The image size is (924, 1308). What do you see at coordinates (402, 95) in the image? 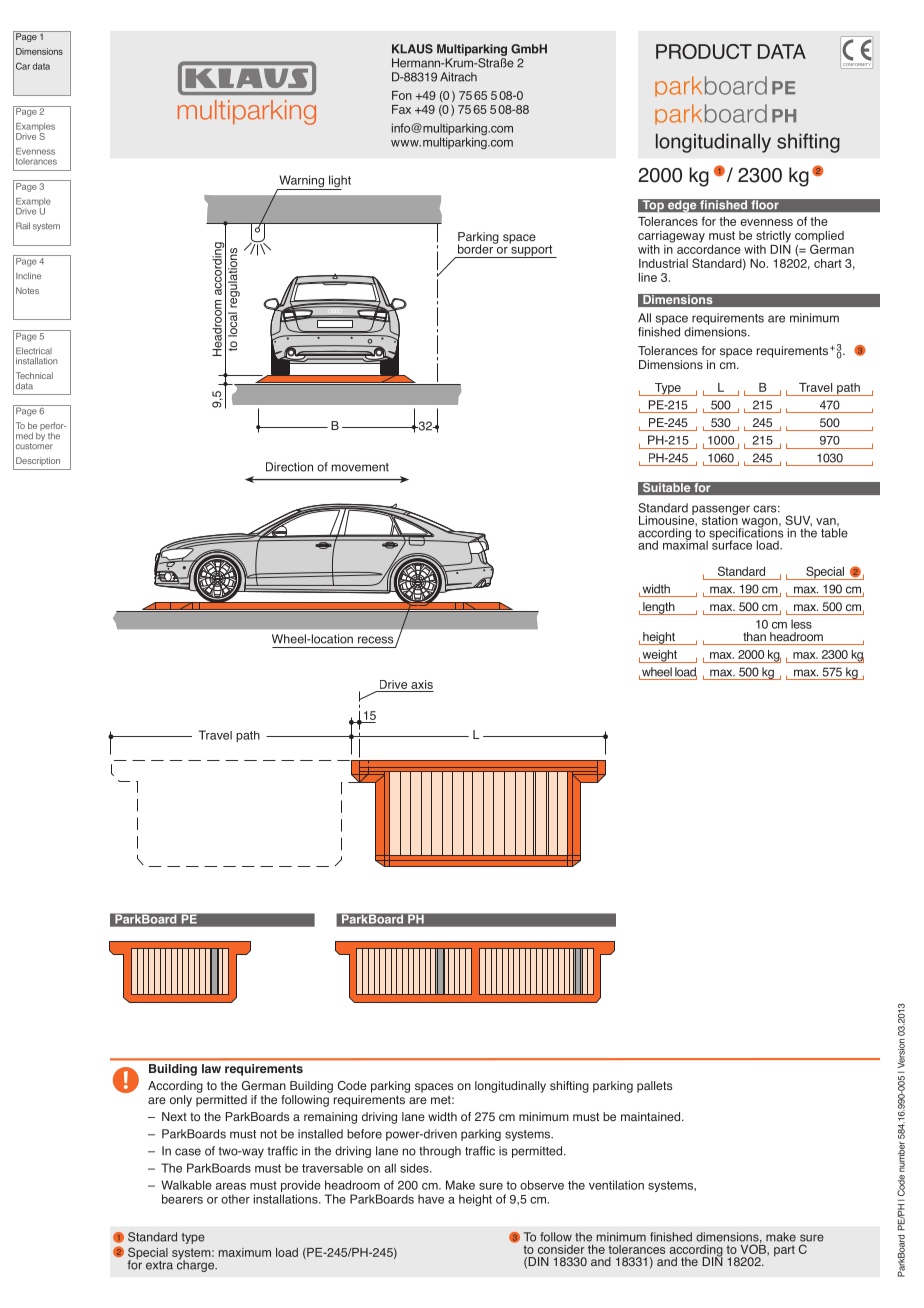
I see `Fon` at bounding box center [402, 95].
